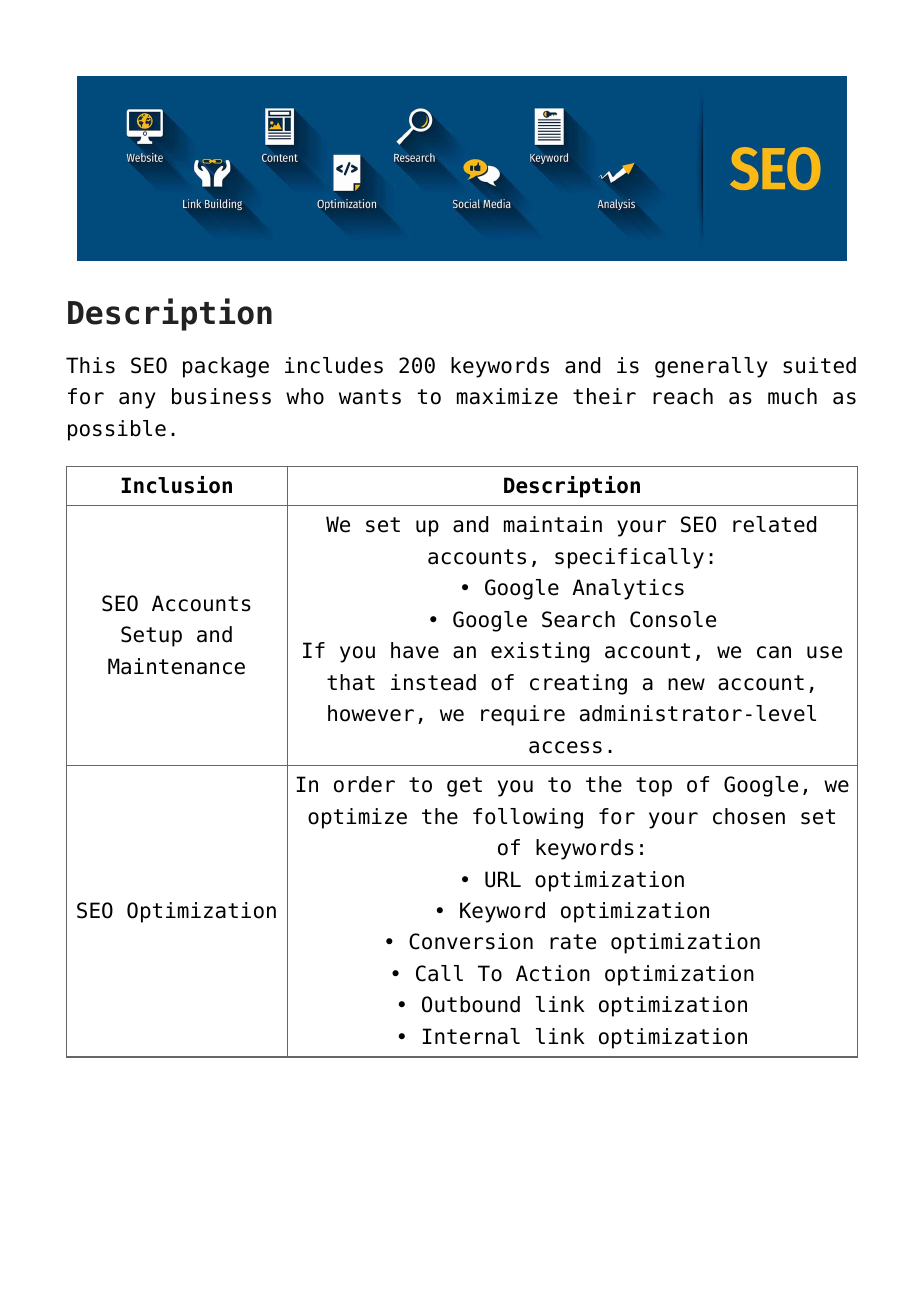 This page has width=924, height=1308. Describe the element at coordinates (673, 619) in the page. I see `Console` at that location.
